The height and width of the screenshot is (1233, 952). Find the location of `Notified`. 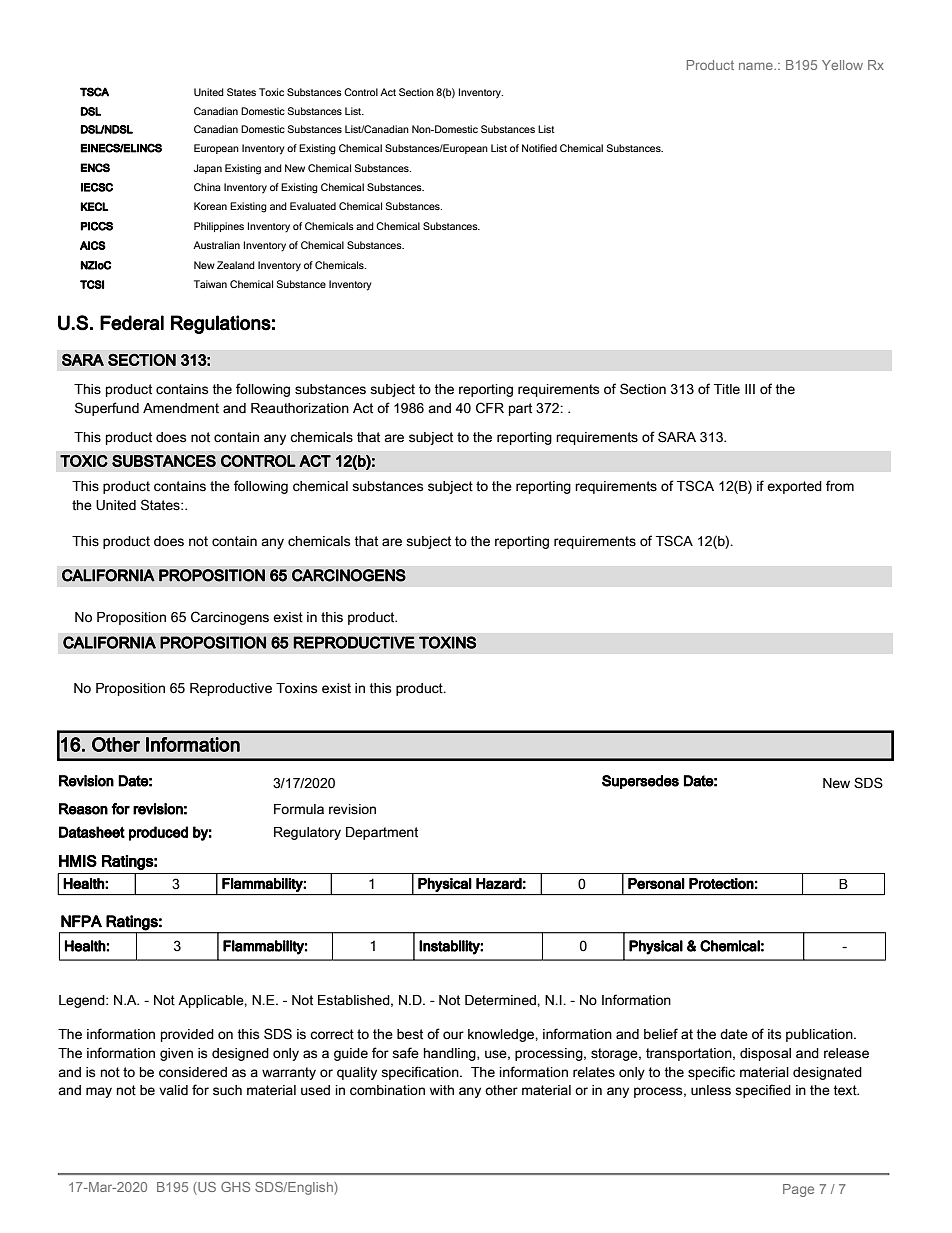

Notified is located at coordinates (539, 148).
